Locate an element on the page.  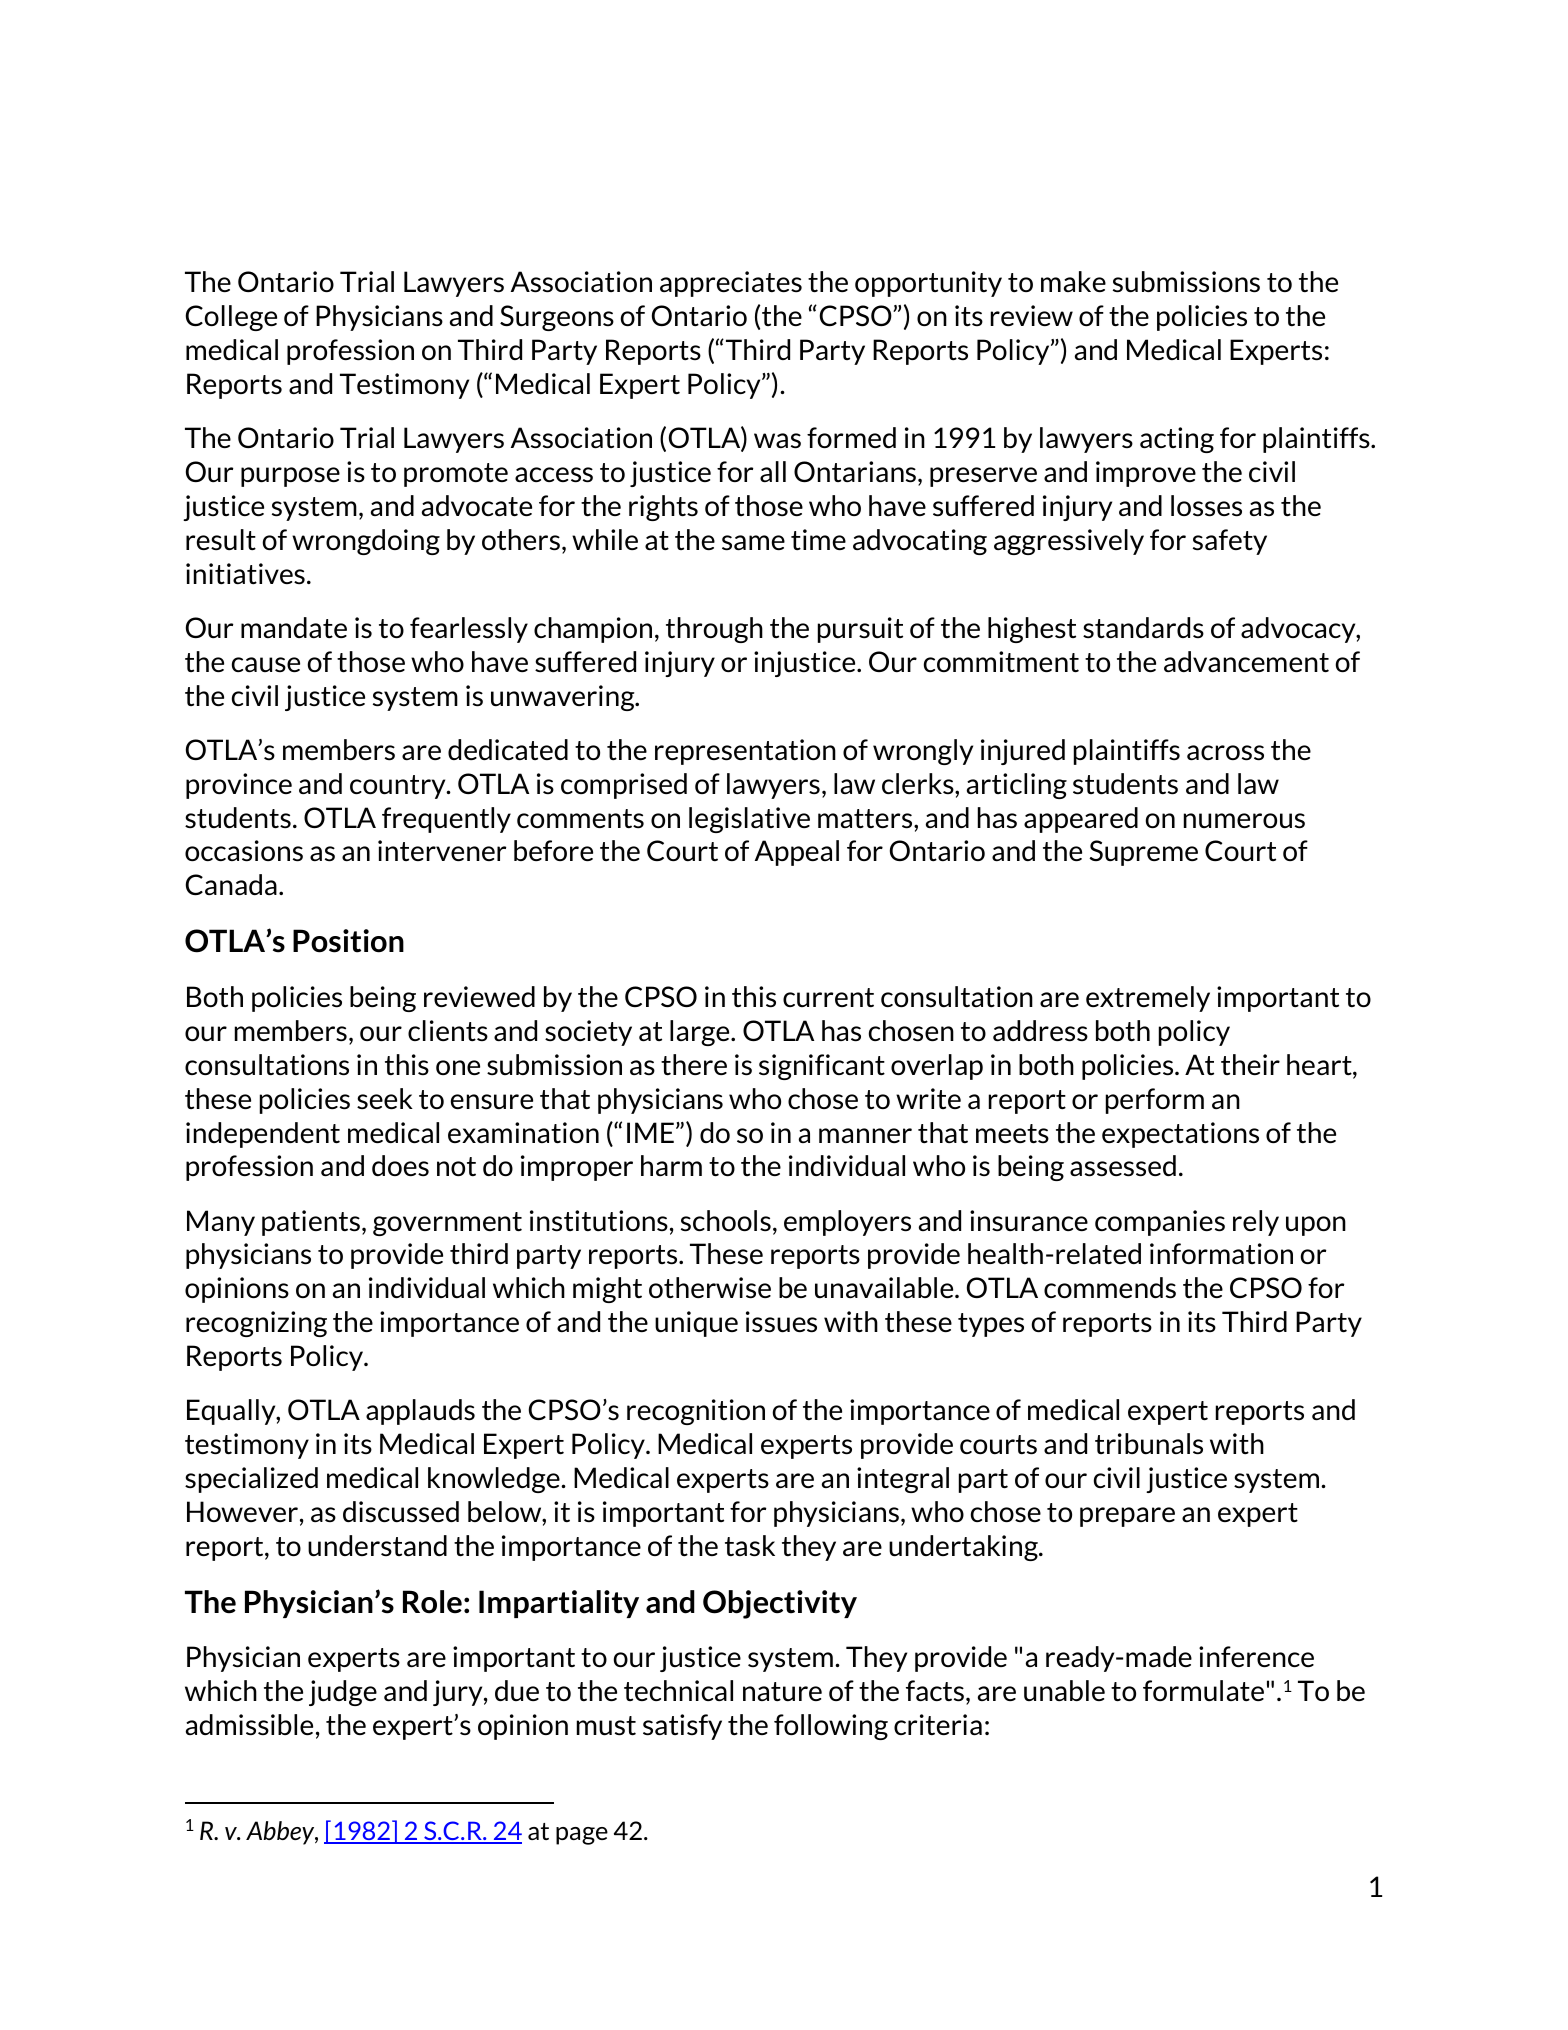
appreciates is located at coordinates (731, 284).
